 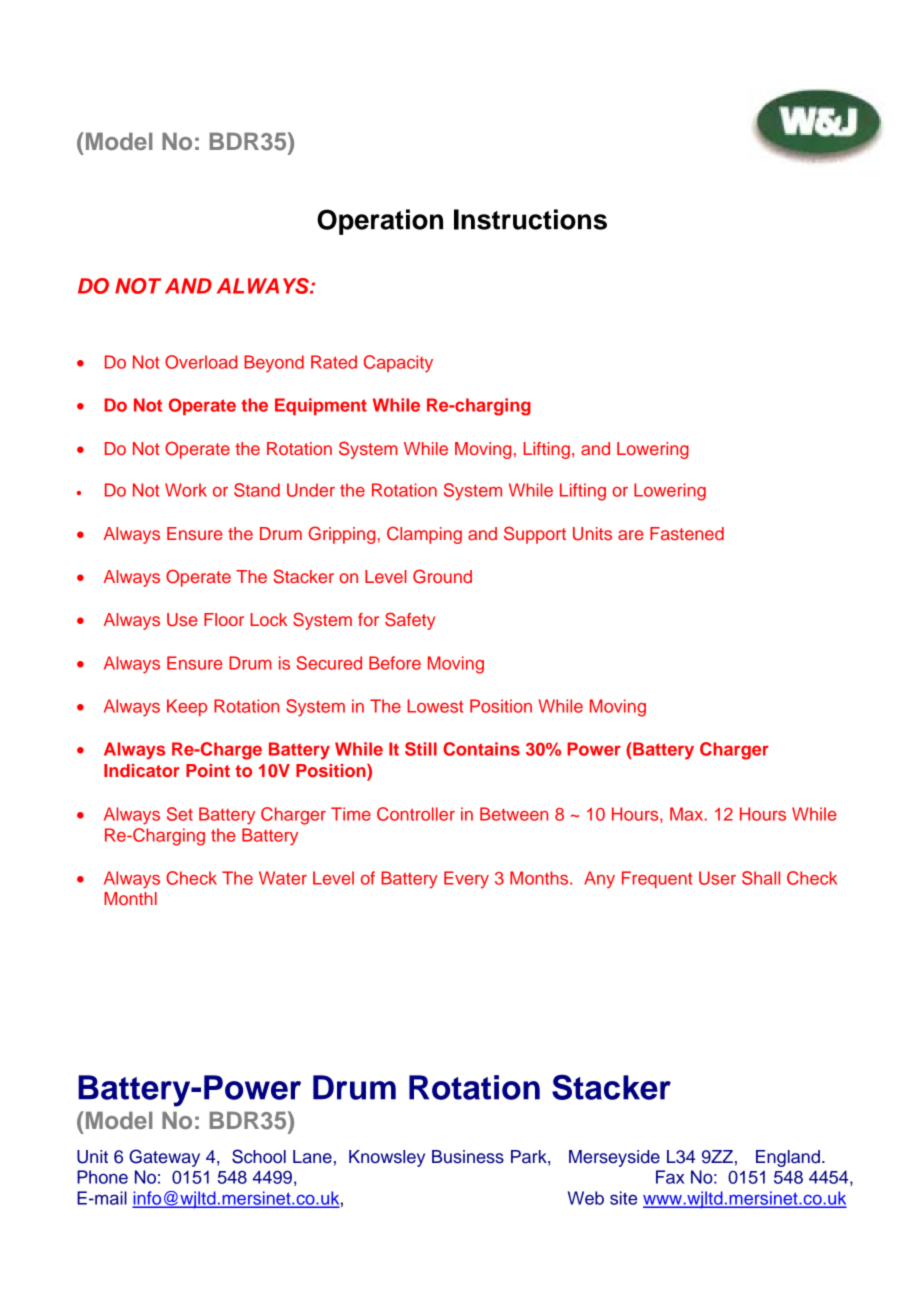 I want to click on Ground, so click(x=442, y=576).
